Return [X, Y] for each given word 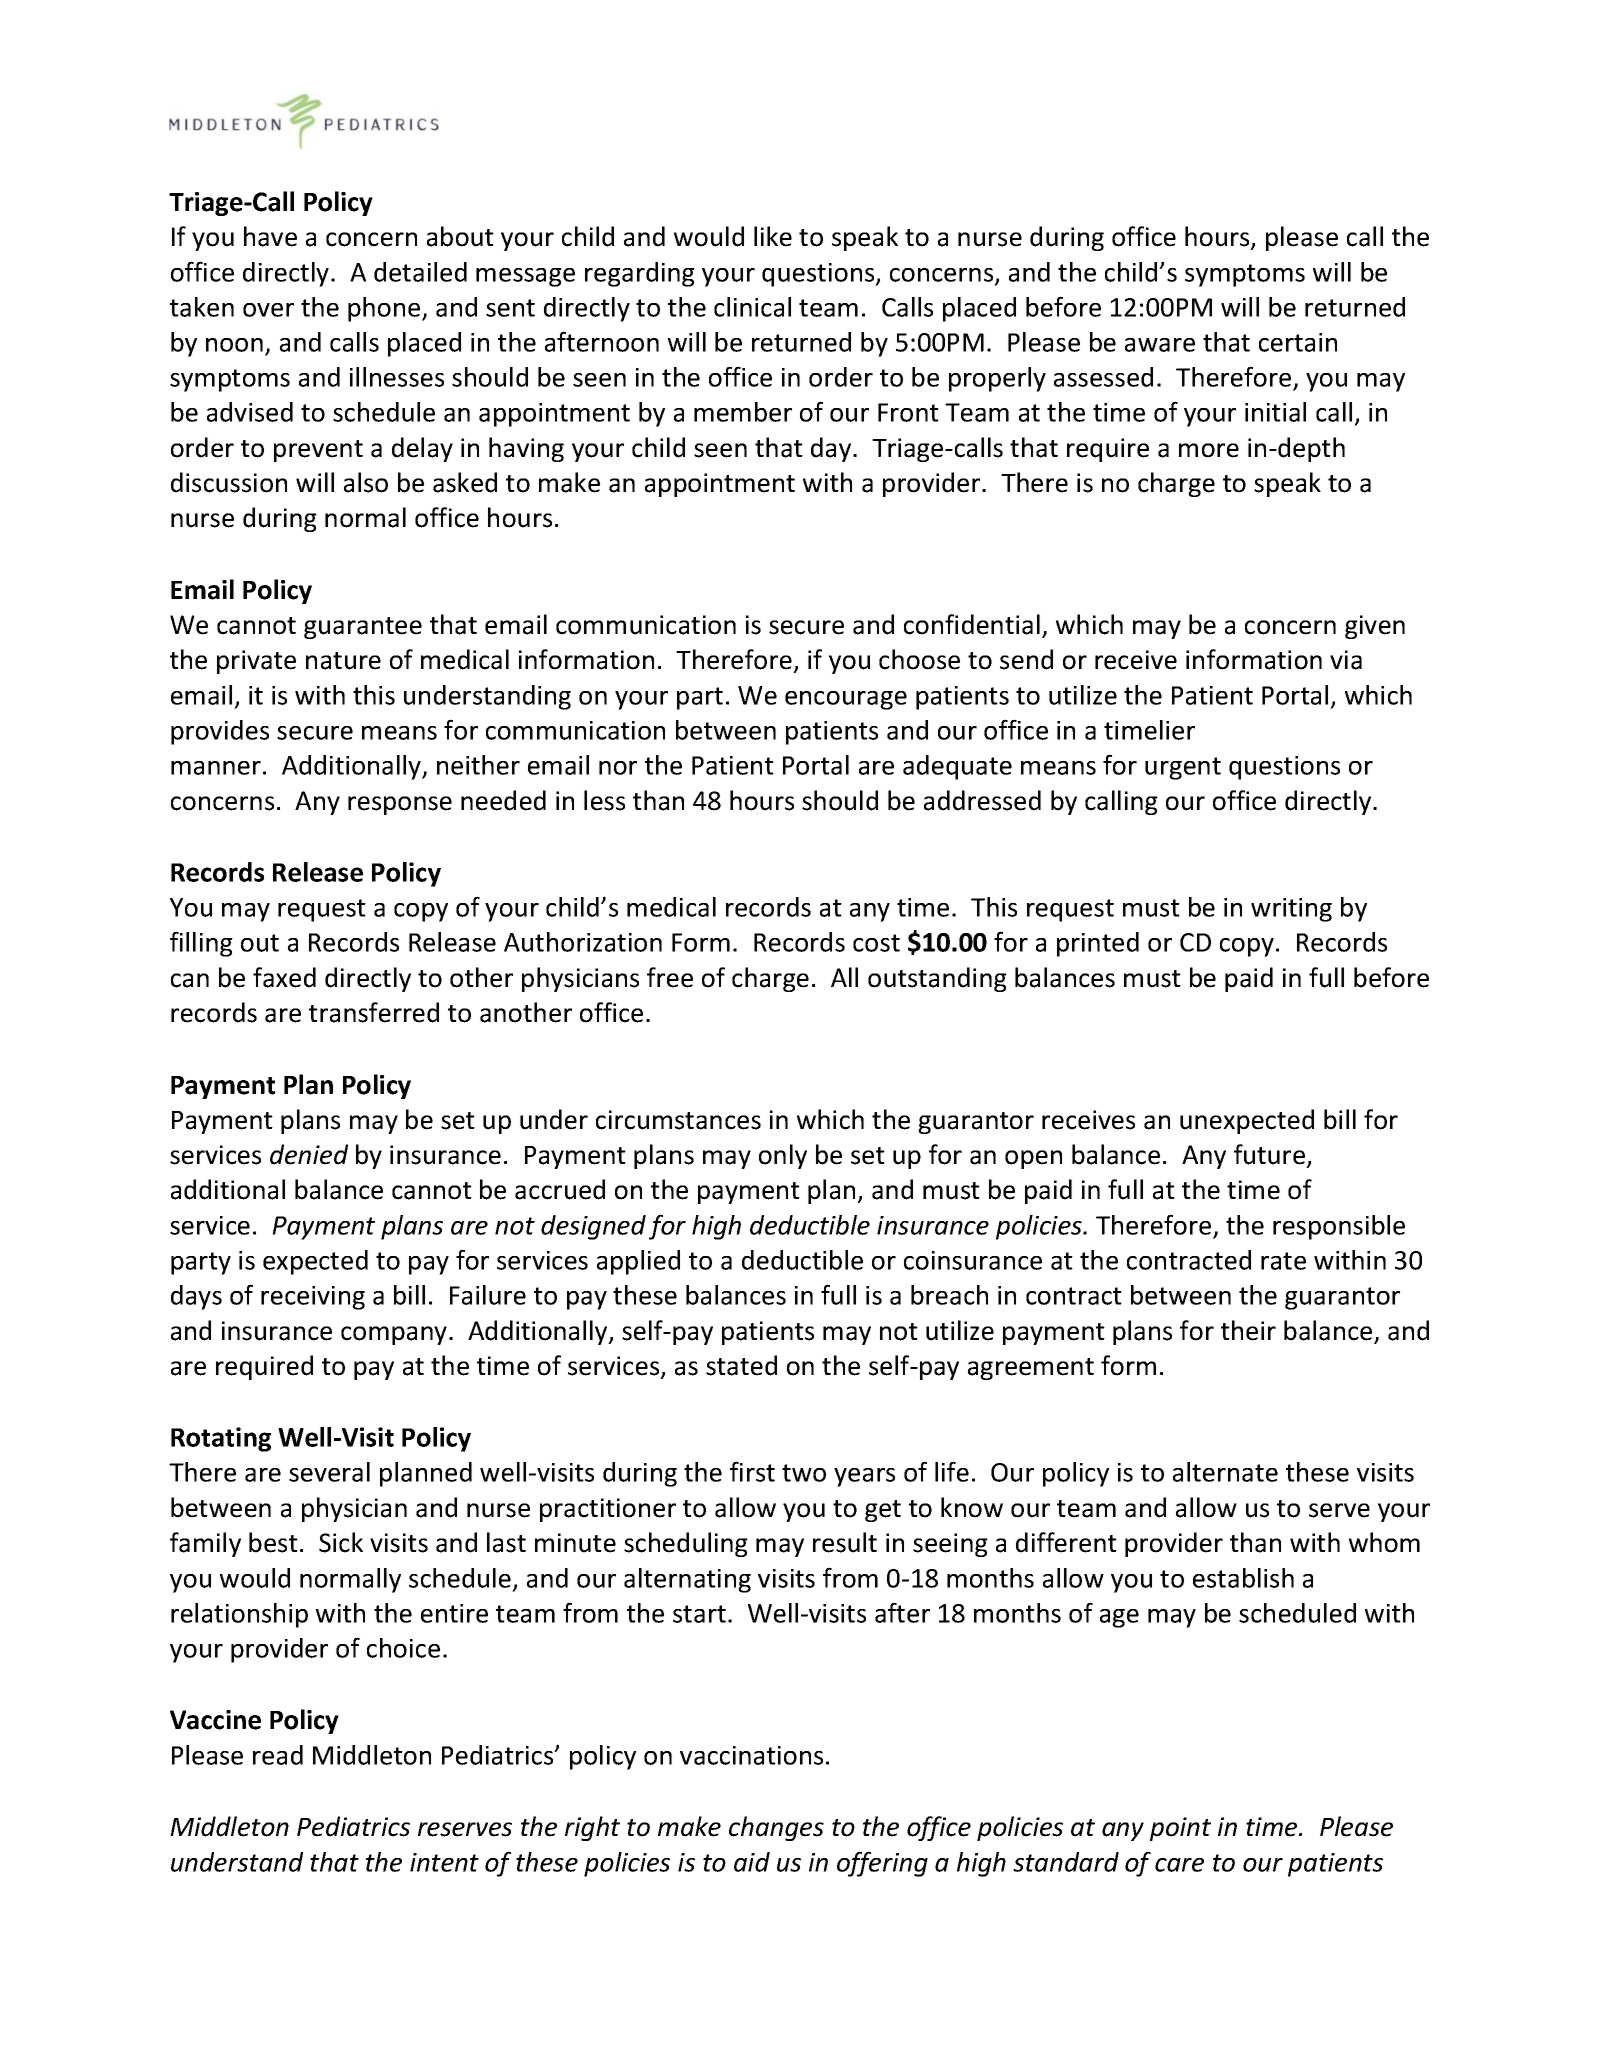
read [278, 1755]
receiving [313, 1298]
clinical [752, 307]
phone [385, 309]
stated [741, 1365]
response [400, 805]
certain [1298, 342]
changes [776, 1828]
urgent [1183, 768]
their [1248, 1330]
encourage [846, 700]
